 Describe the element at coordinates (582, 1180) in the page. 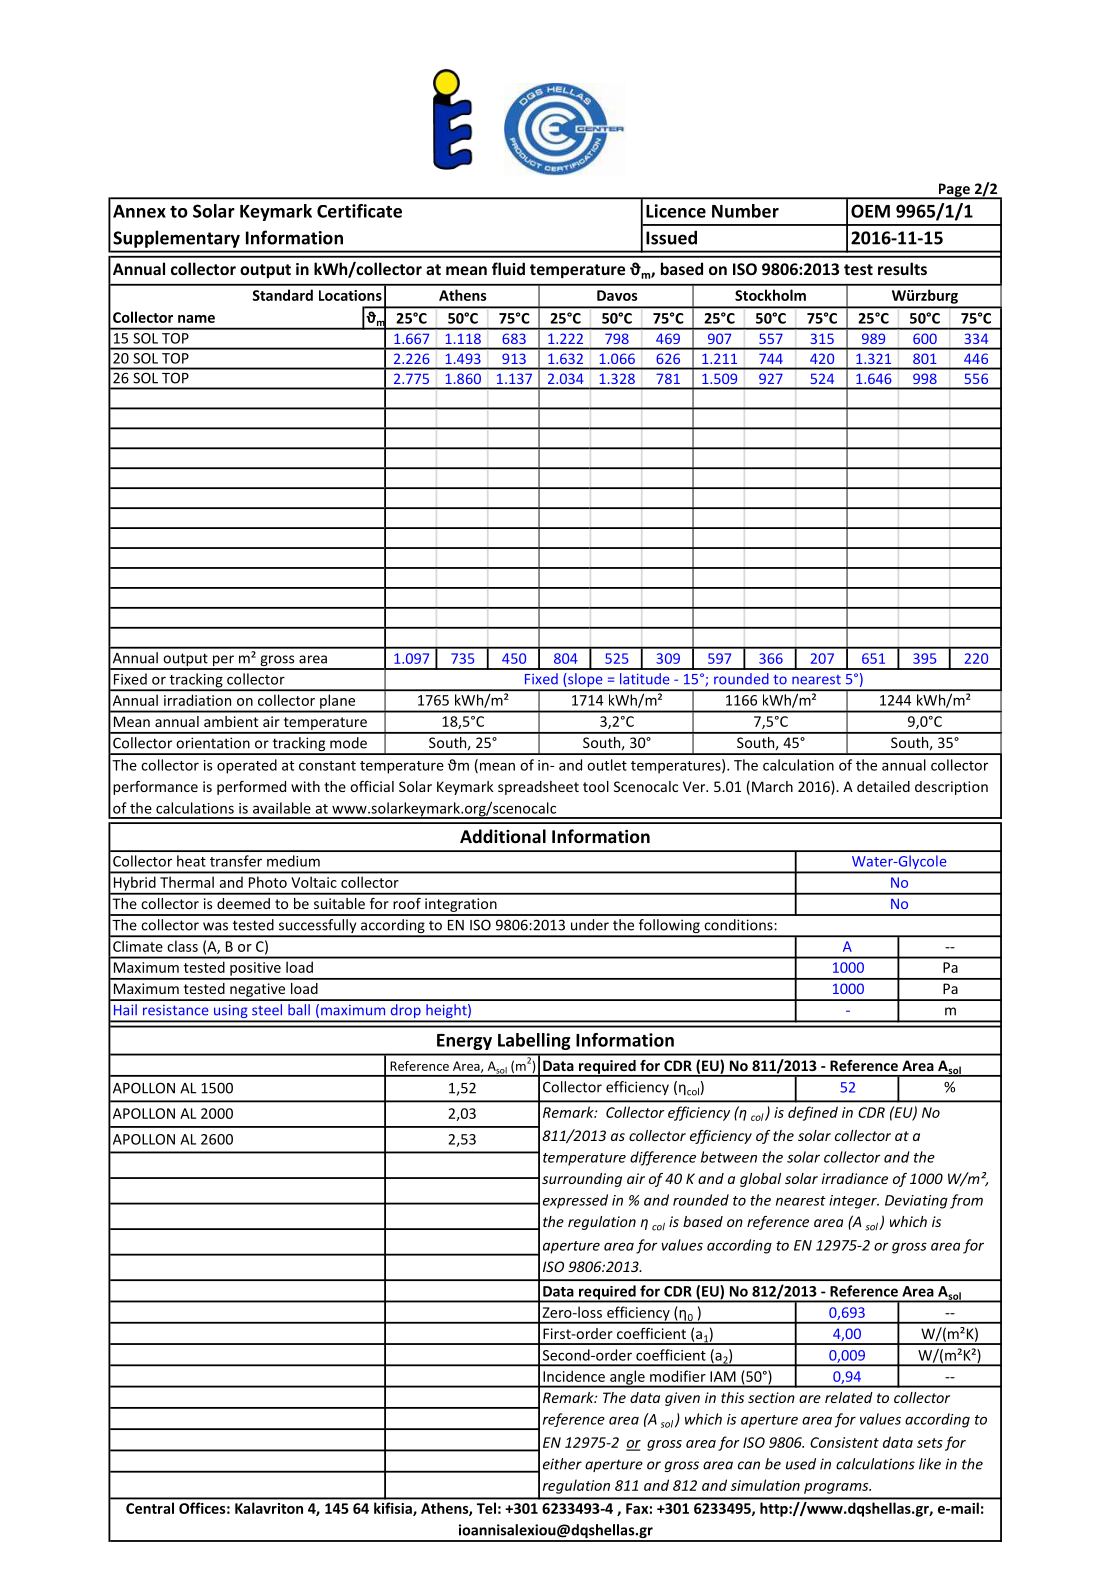

I see `surrounding` at that location.
